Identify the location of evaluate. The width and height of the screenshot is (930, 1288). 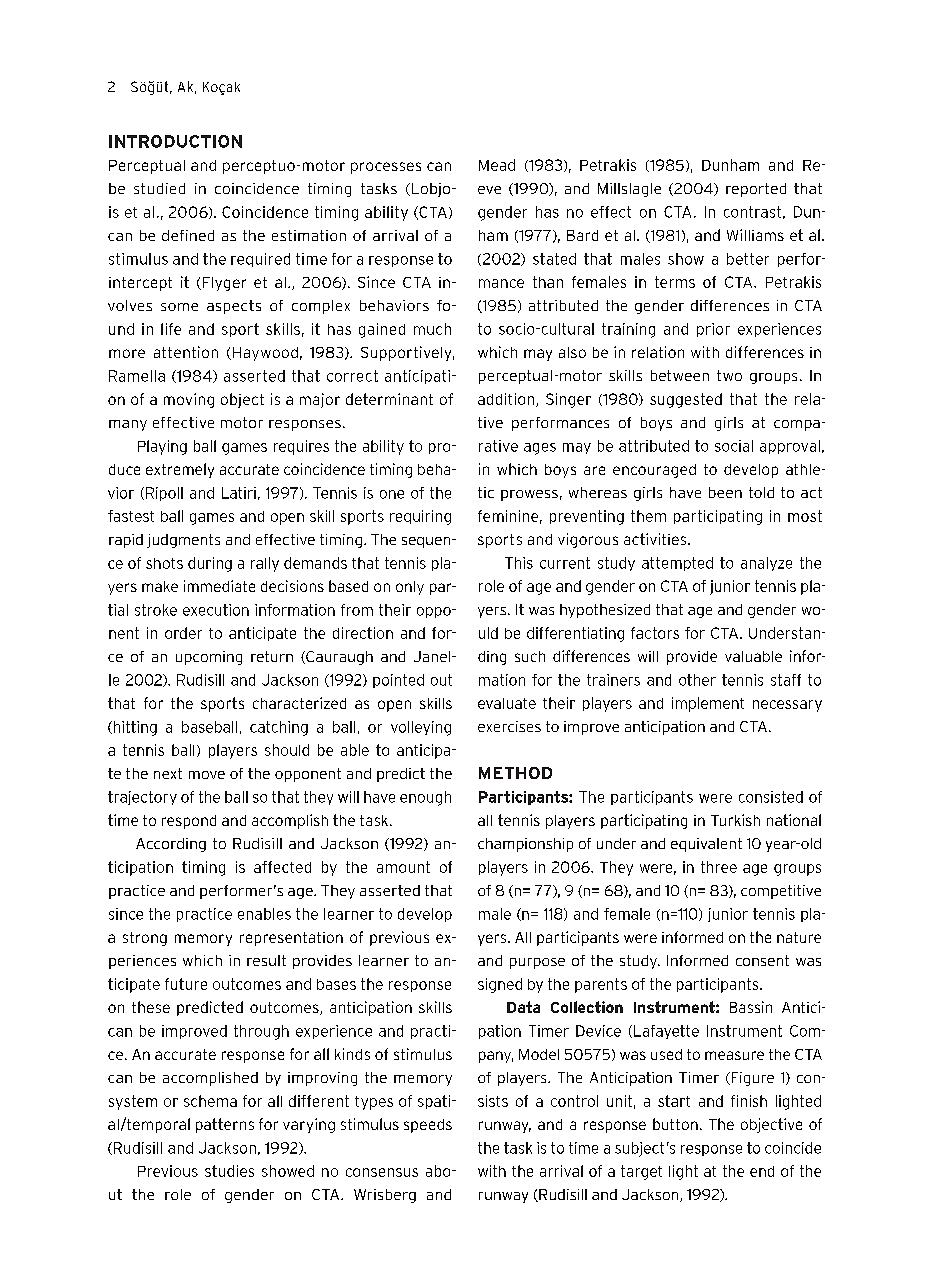
(507, 703).
